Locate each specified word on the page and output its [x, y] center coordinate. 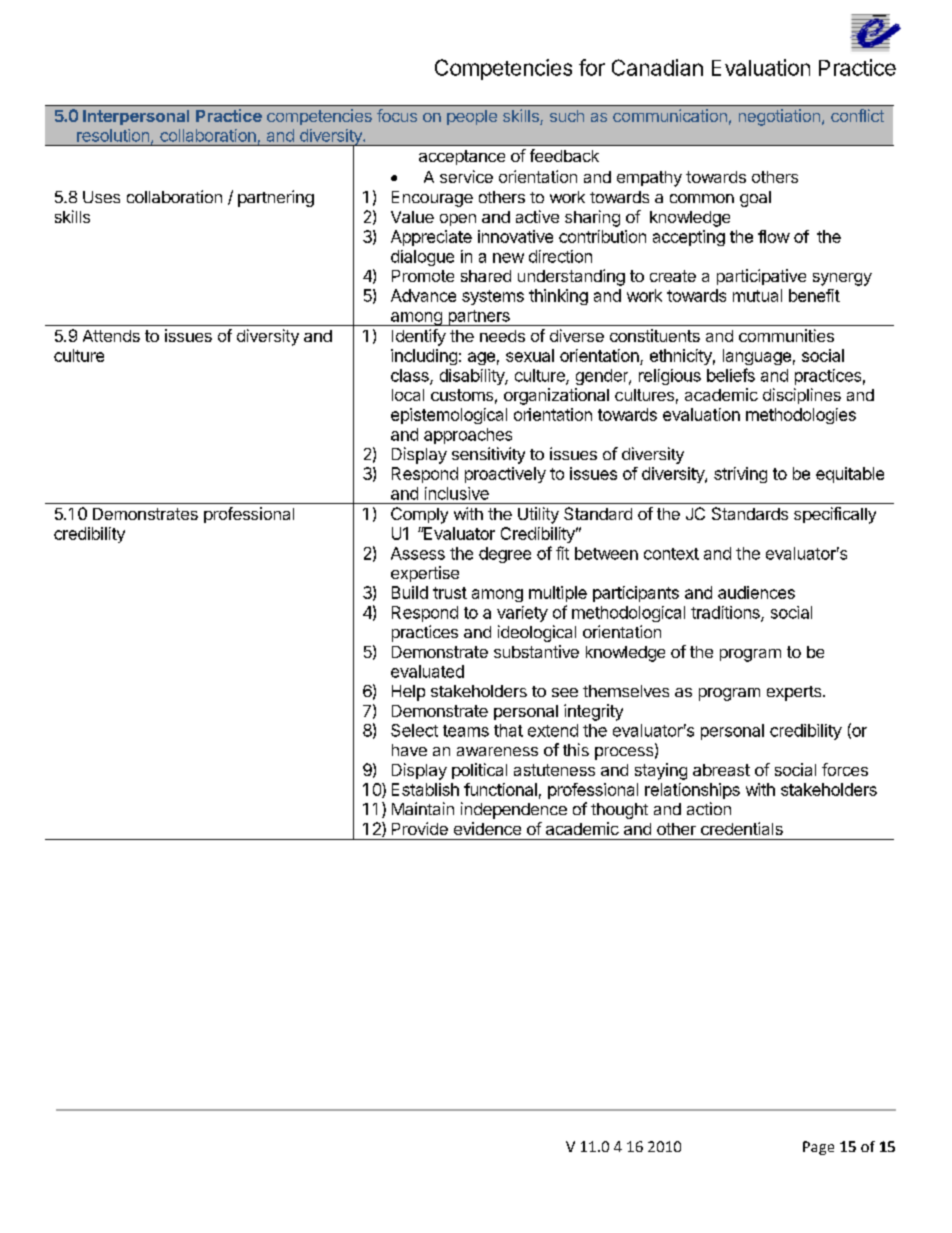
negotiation [779, 117]
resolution [113, 135]
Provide [420, 828]
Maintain [423, 808]
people [472, 117]
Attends [111, 336]
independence [514, 810]
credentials [742, 828]
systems [493, 297]
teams [466, 731]
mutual [757, 295]
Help [408, 693]
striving [740, 475]
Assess [418, 553]
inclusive [457, 493]
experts [795, 693]
